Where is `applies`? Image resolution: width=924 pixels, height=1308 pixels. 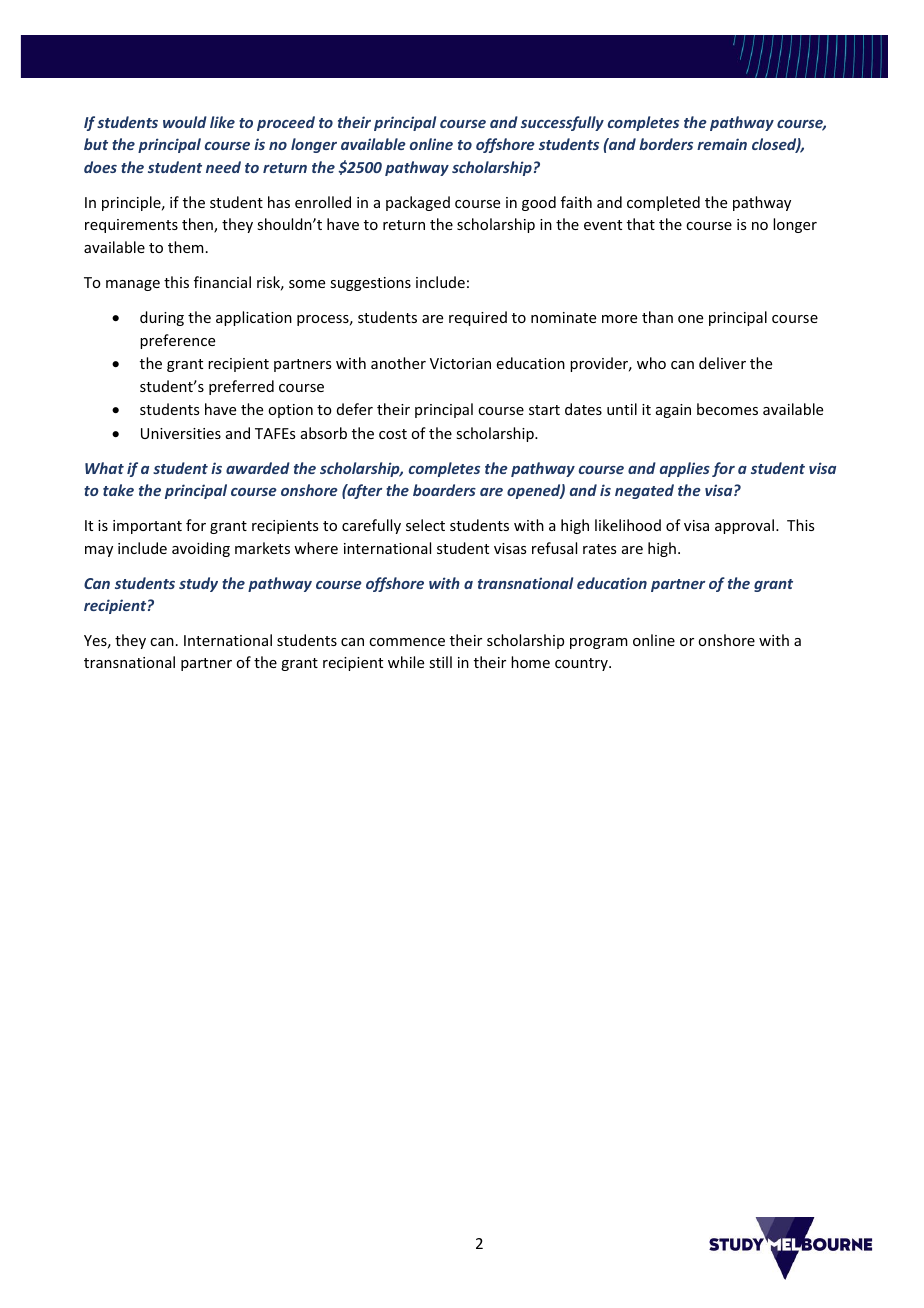
applies is located at coordinates (685, 469).
